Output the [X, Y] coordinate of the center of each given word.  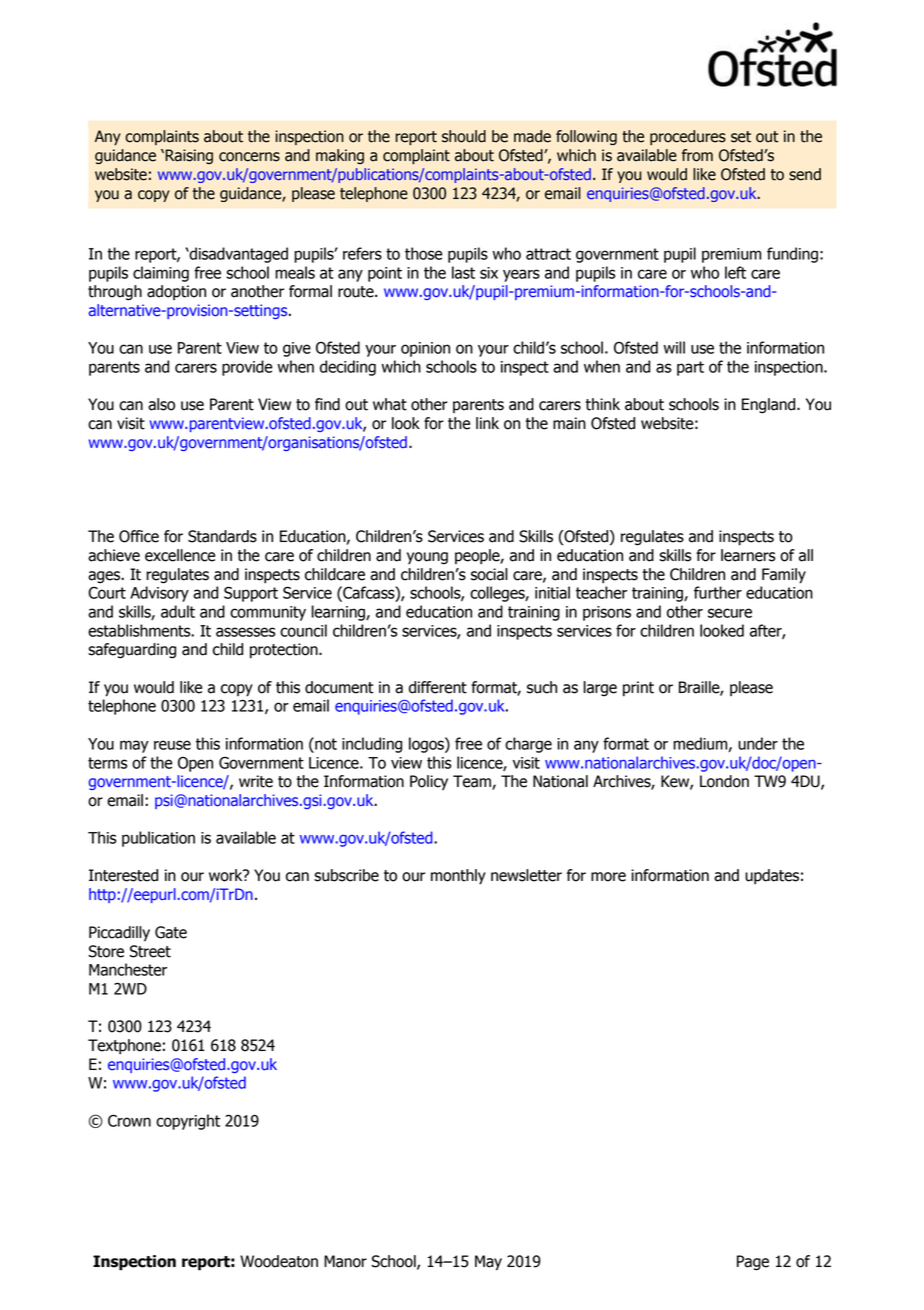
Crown [129, 1120]
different [438, 687]
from [697, 155]
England [770, 406]
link [487, 423]
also [161, 404]
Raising [188, 156]
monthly [458, 877]
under [758, 743]
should [464, 136]
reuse [172, 745]
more [608, 877]
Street [150, 951]
